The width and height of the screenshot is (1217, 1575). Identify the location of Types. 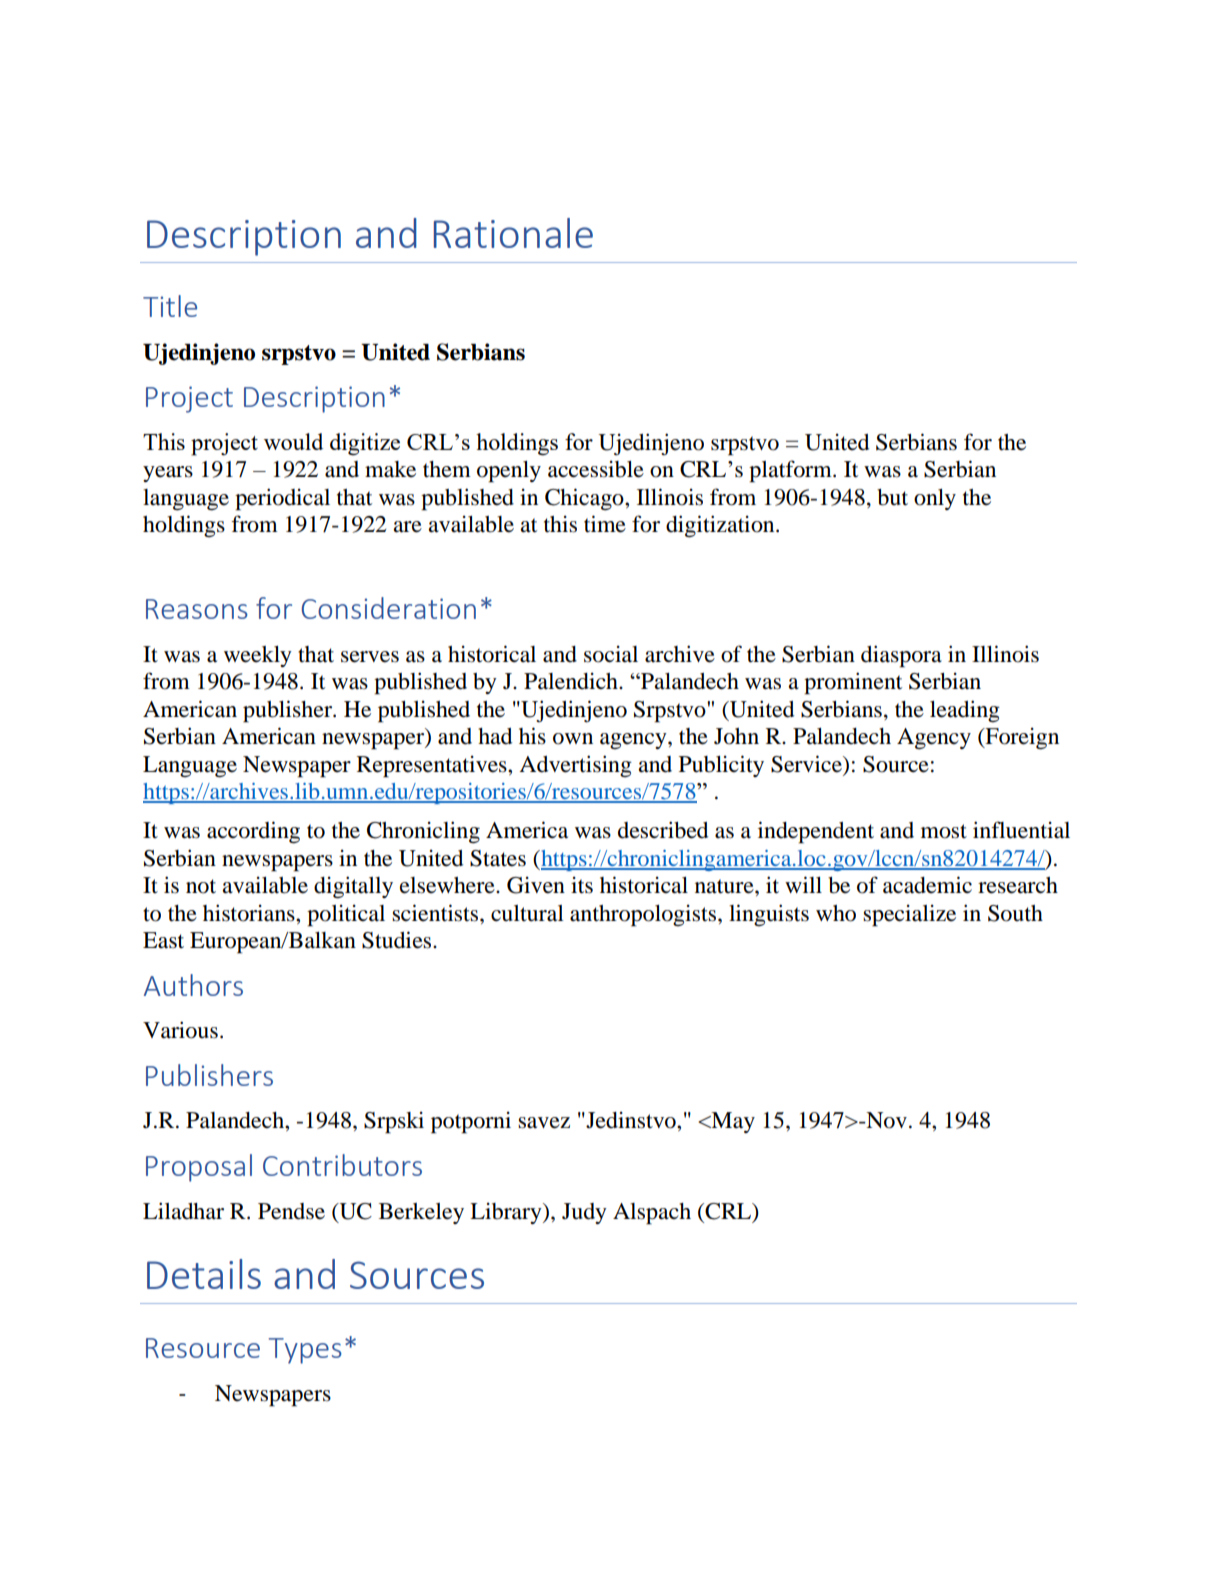
(305, 1351).
